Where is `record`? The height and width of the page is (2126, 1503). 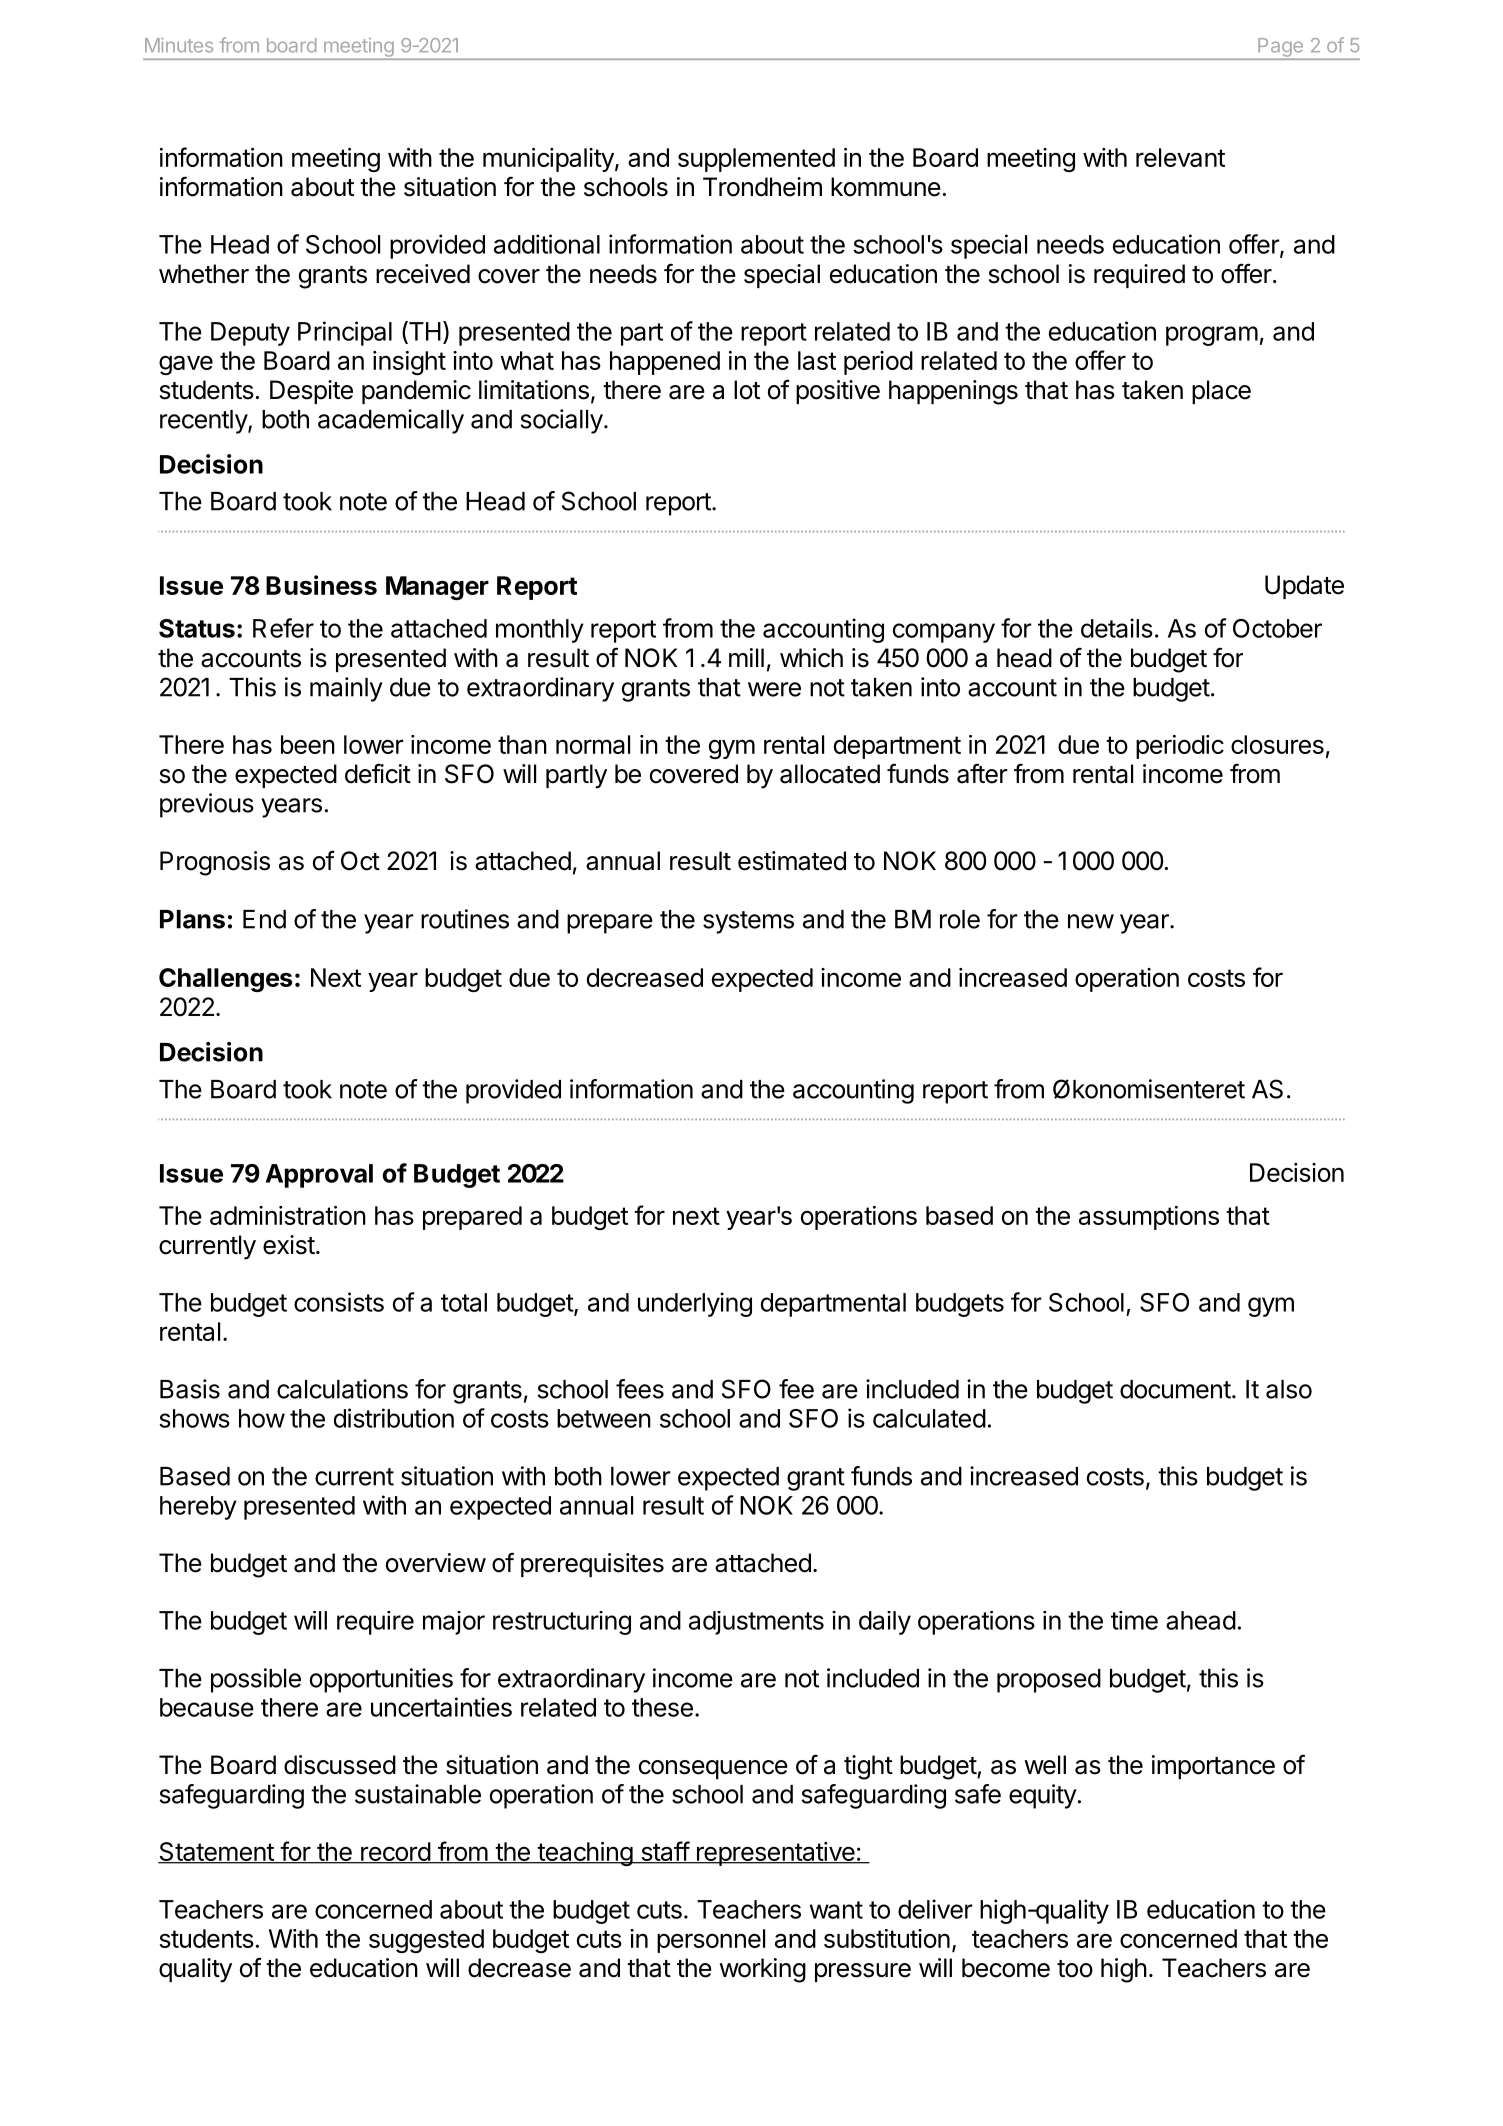
record is located at coordinates (395, 1853).
